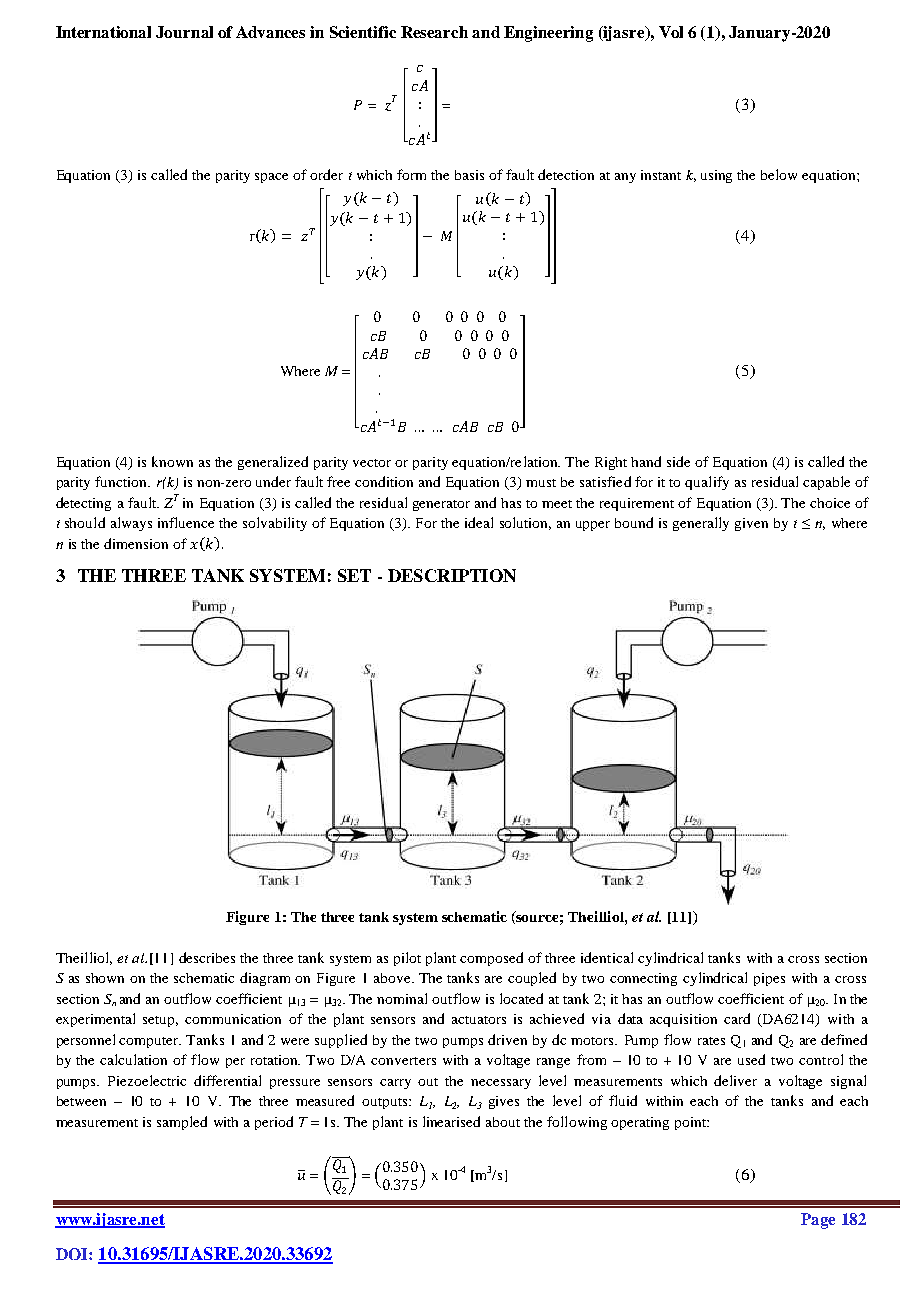 This page has width=924, height=1307. What do you see at coordinates (136, 543) in the page?
I see `dimension` at bounding box center [136, 543].
